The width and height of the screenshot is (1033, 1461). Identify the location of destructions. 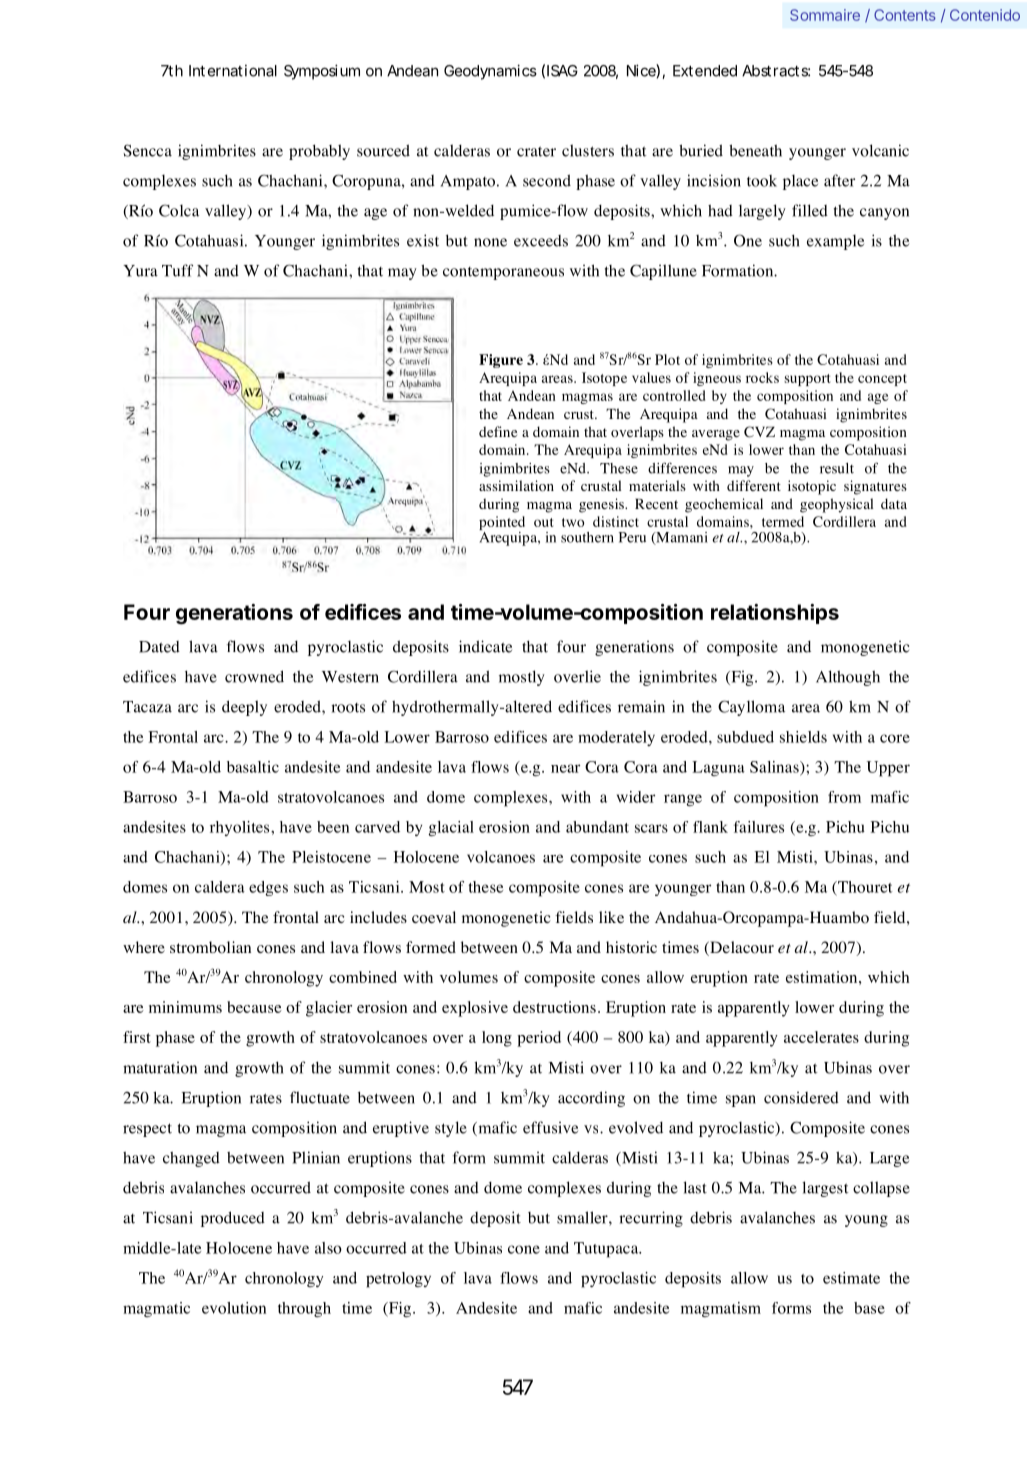
(554, 1007).
